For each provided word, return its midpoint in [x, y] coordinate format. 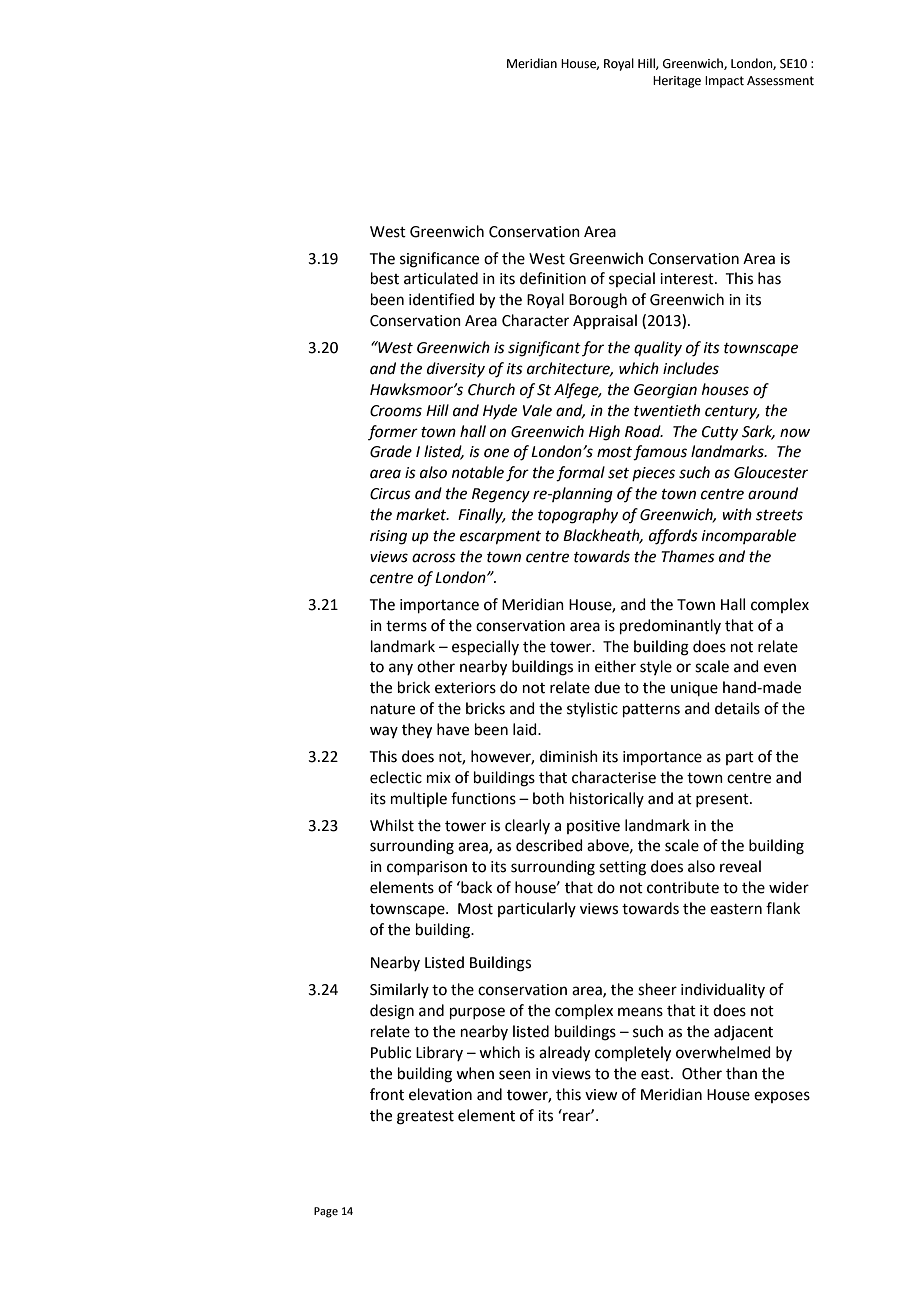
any [401, 669]
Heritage [677, 82]
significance [439, 260]
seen [515, 1075]
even [780, 668]
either [615, 666]
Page [326, 1212]
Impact [724, 82]
